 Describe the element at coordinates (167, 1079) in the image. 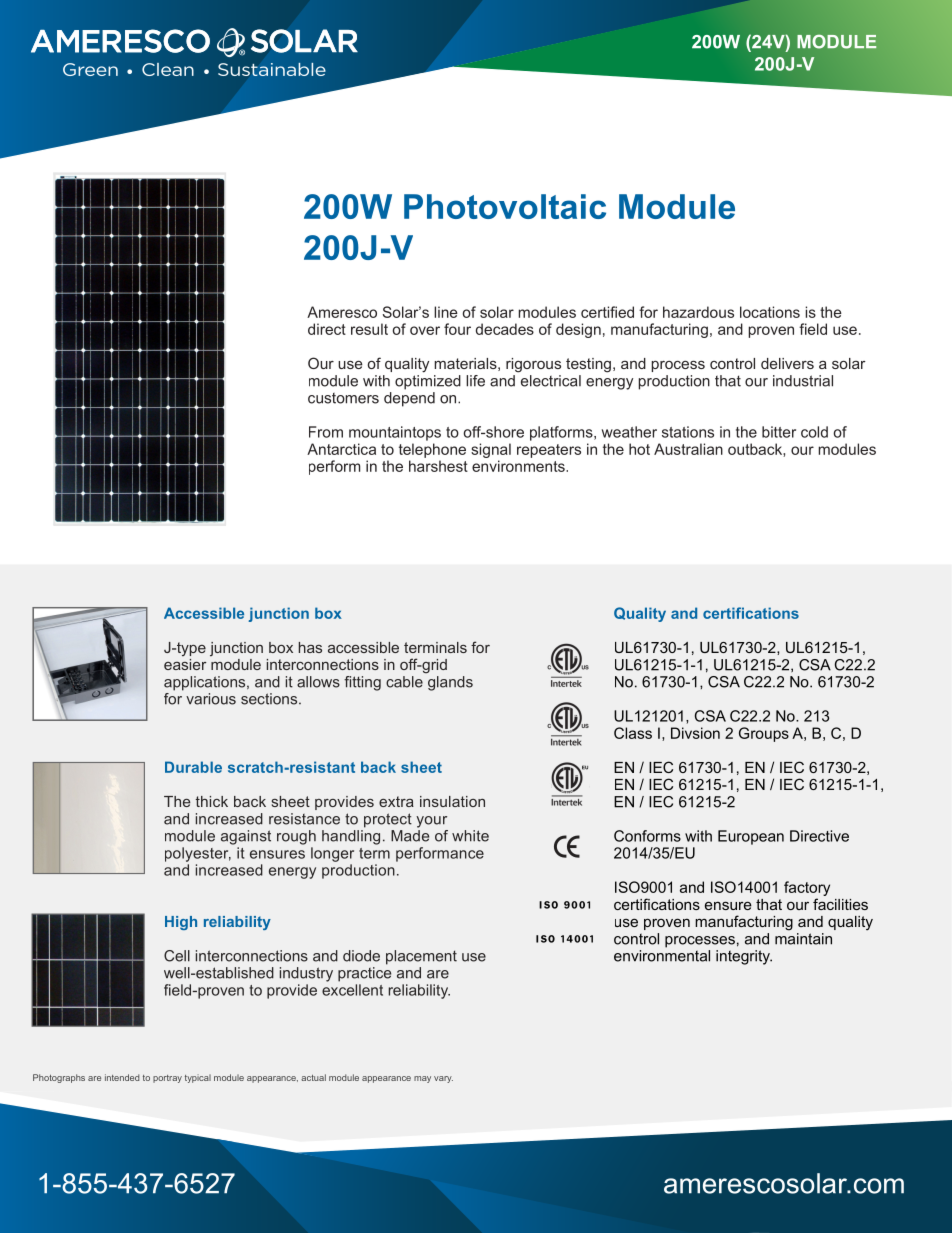

I see `portray` at that location.
